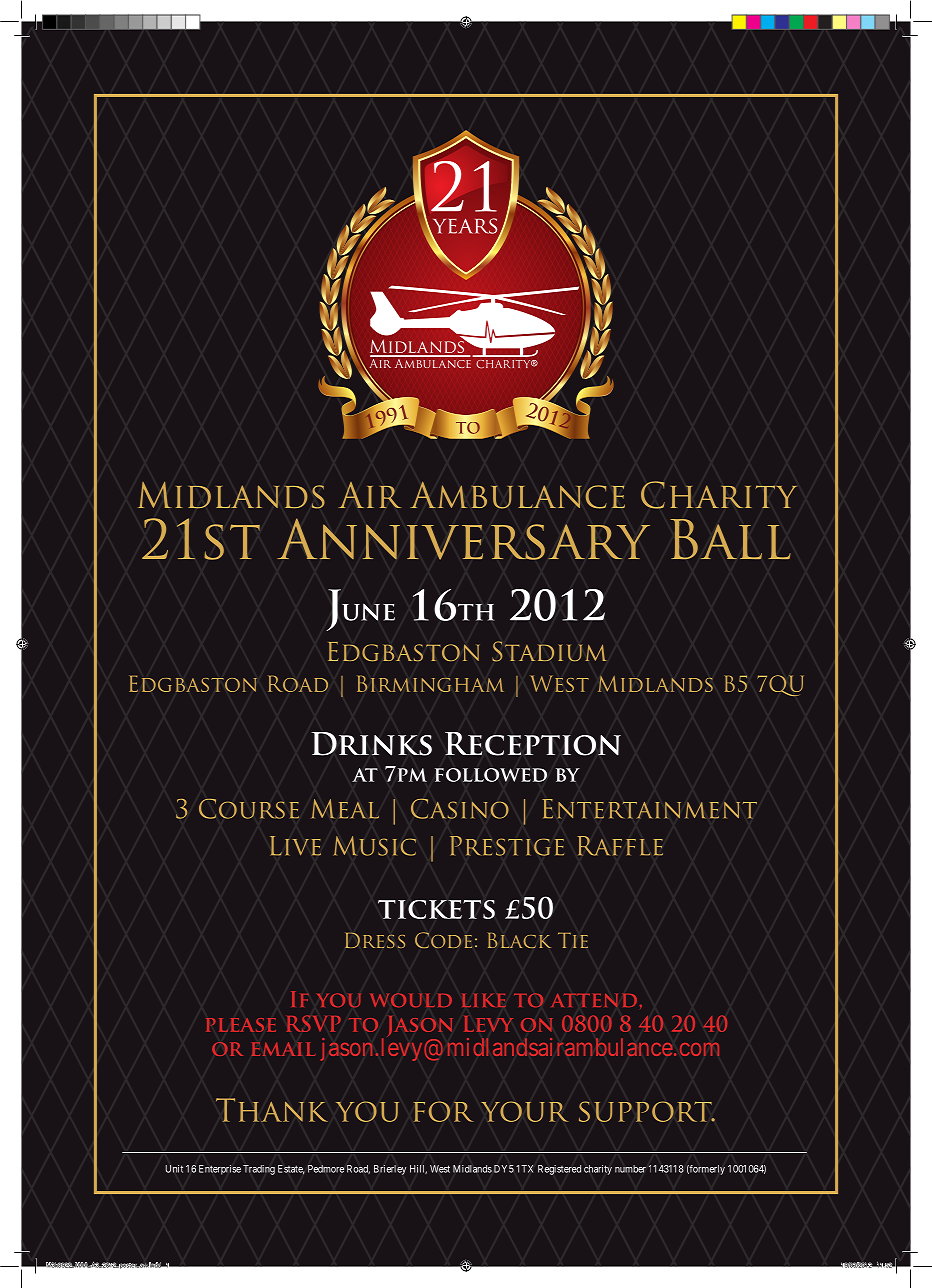 This screenshot has width=932, height=1288. I want to click on Drinks, so click(371, 744).
